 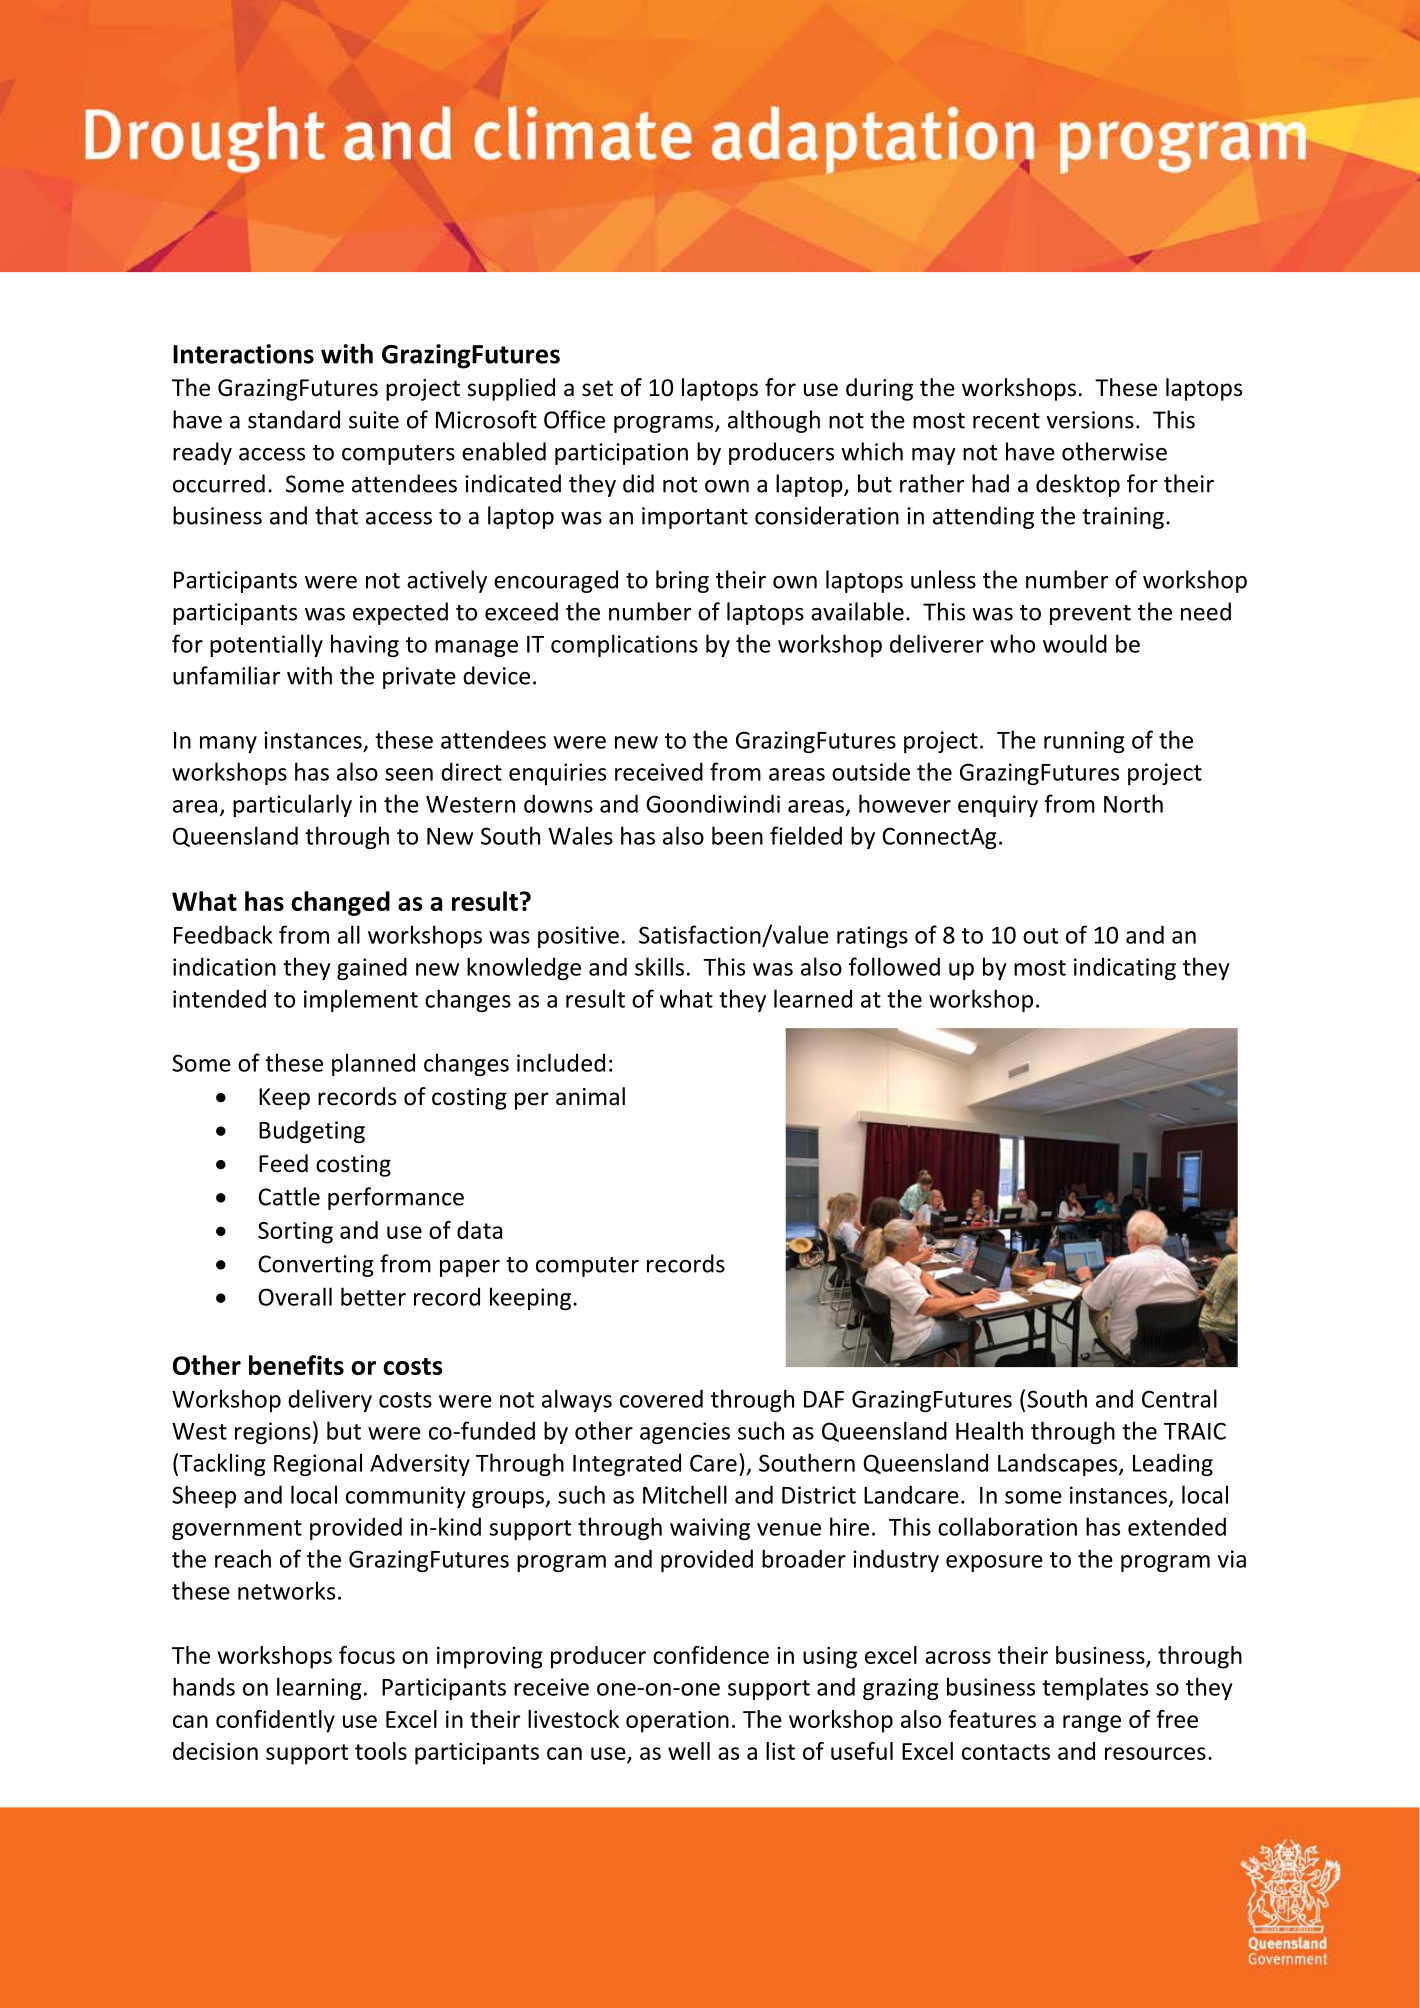 What do you see at coordinates (1092, 1724) in the document?
I see `range` at bounding box center [1092, 1724].
